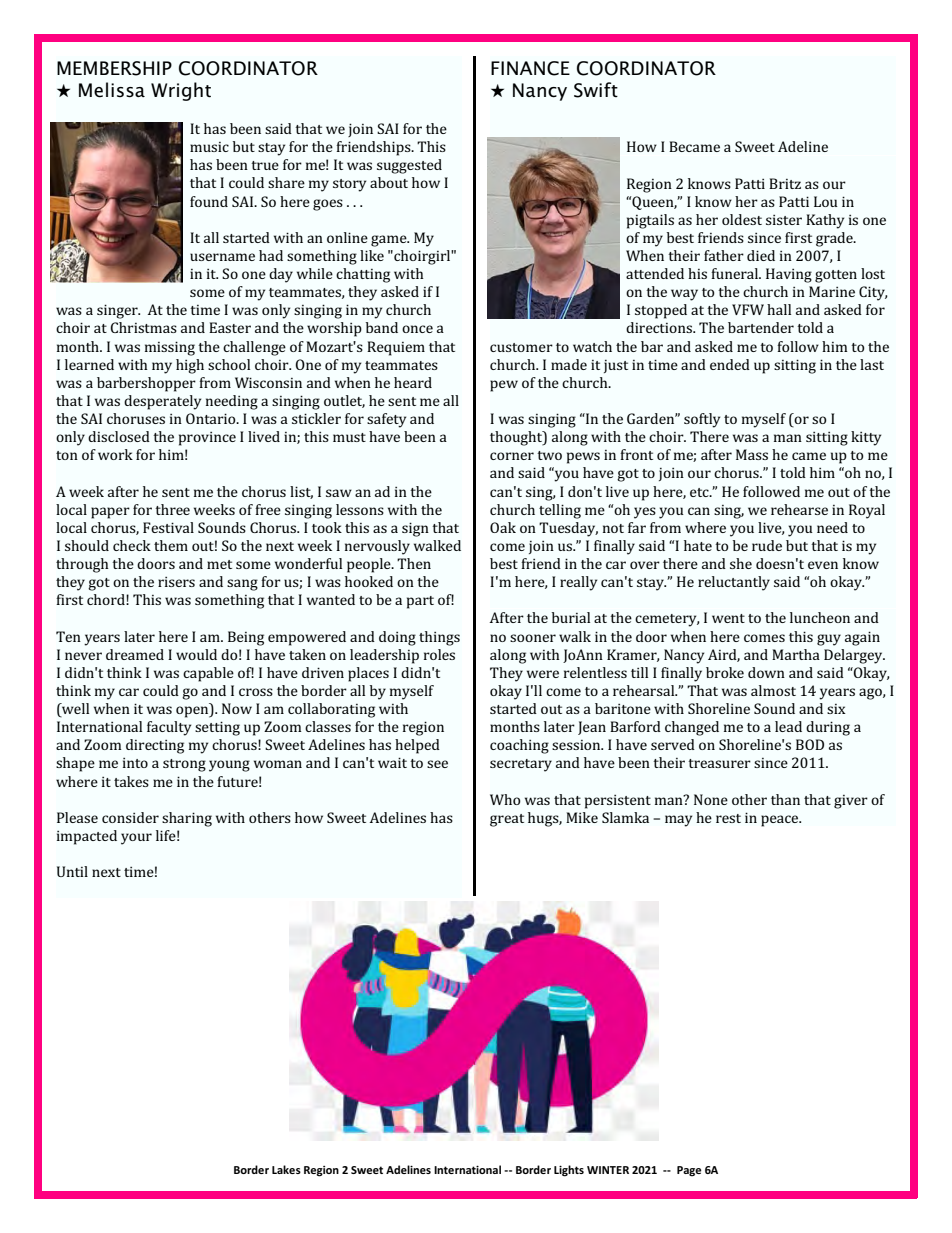 The width and height of the image is (952, 1233). What do you see at coordinates (181, 91) in the image?
I see `Wright` at bounding box center [181, 91].
